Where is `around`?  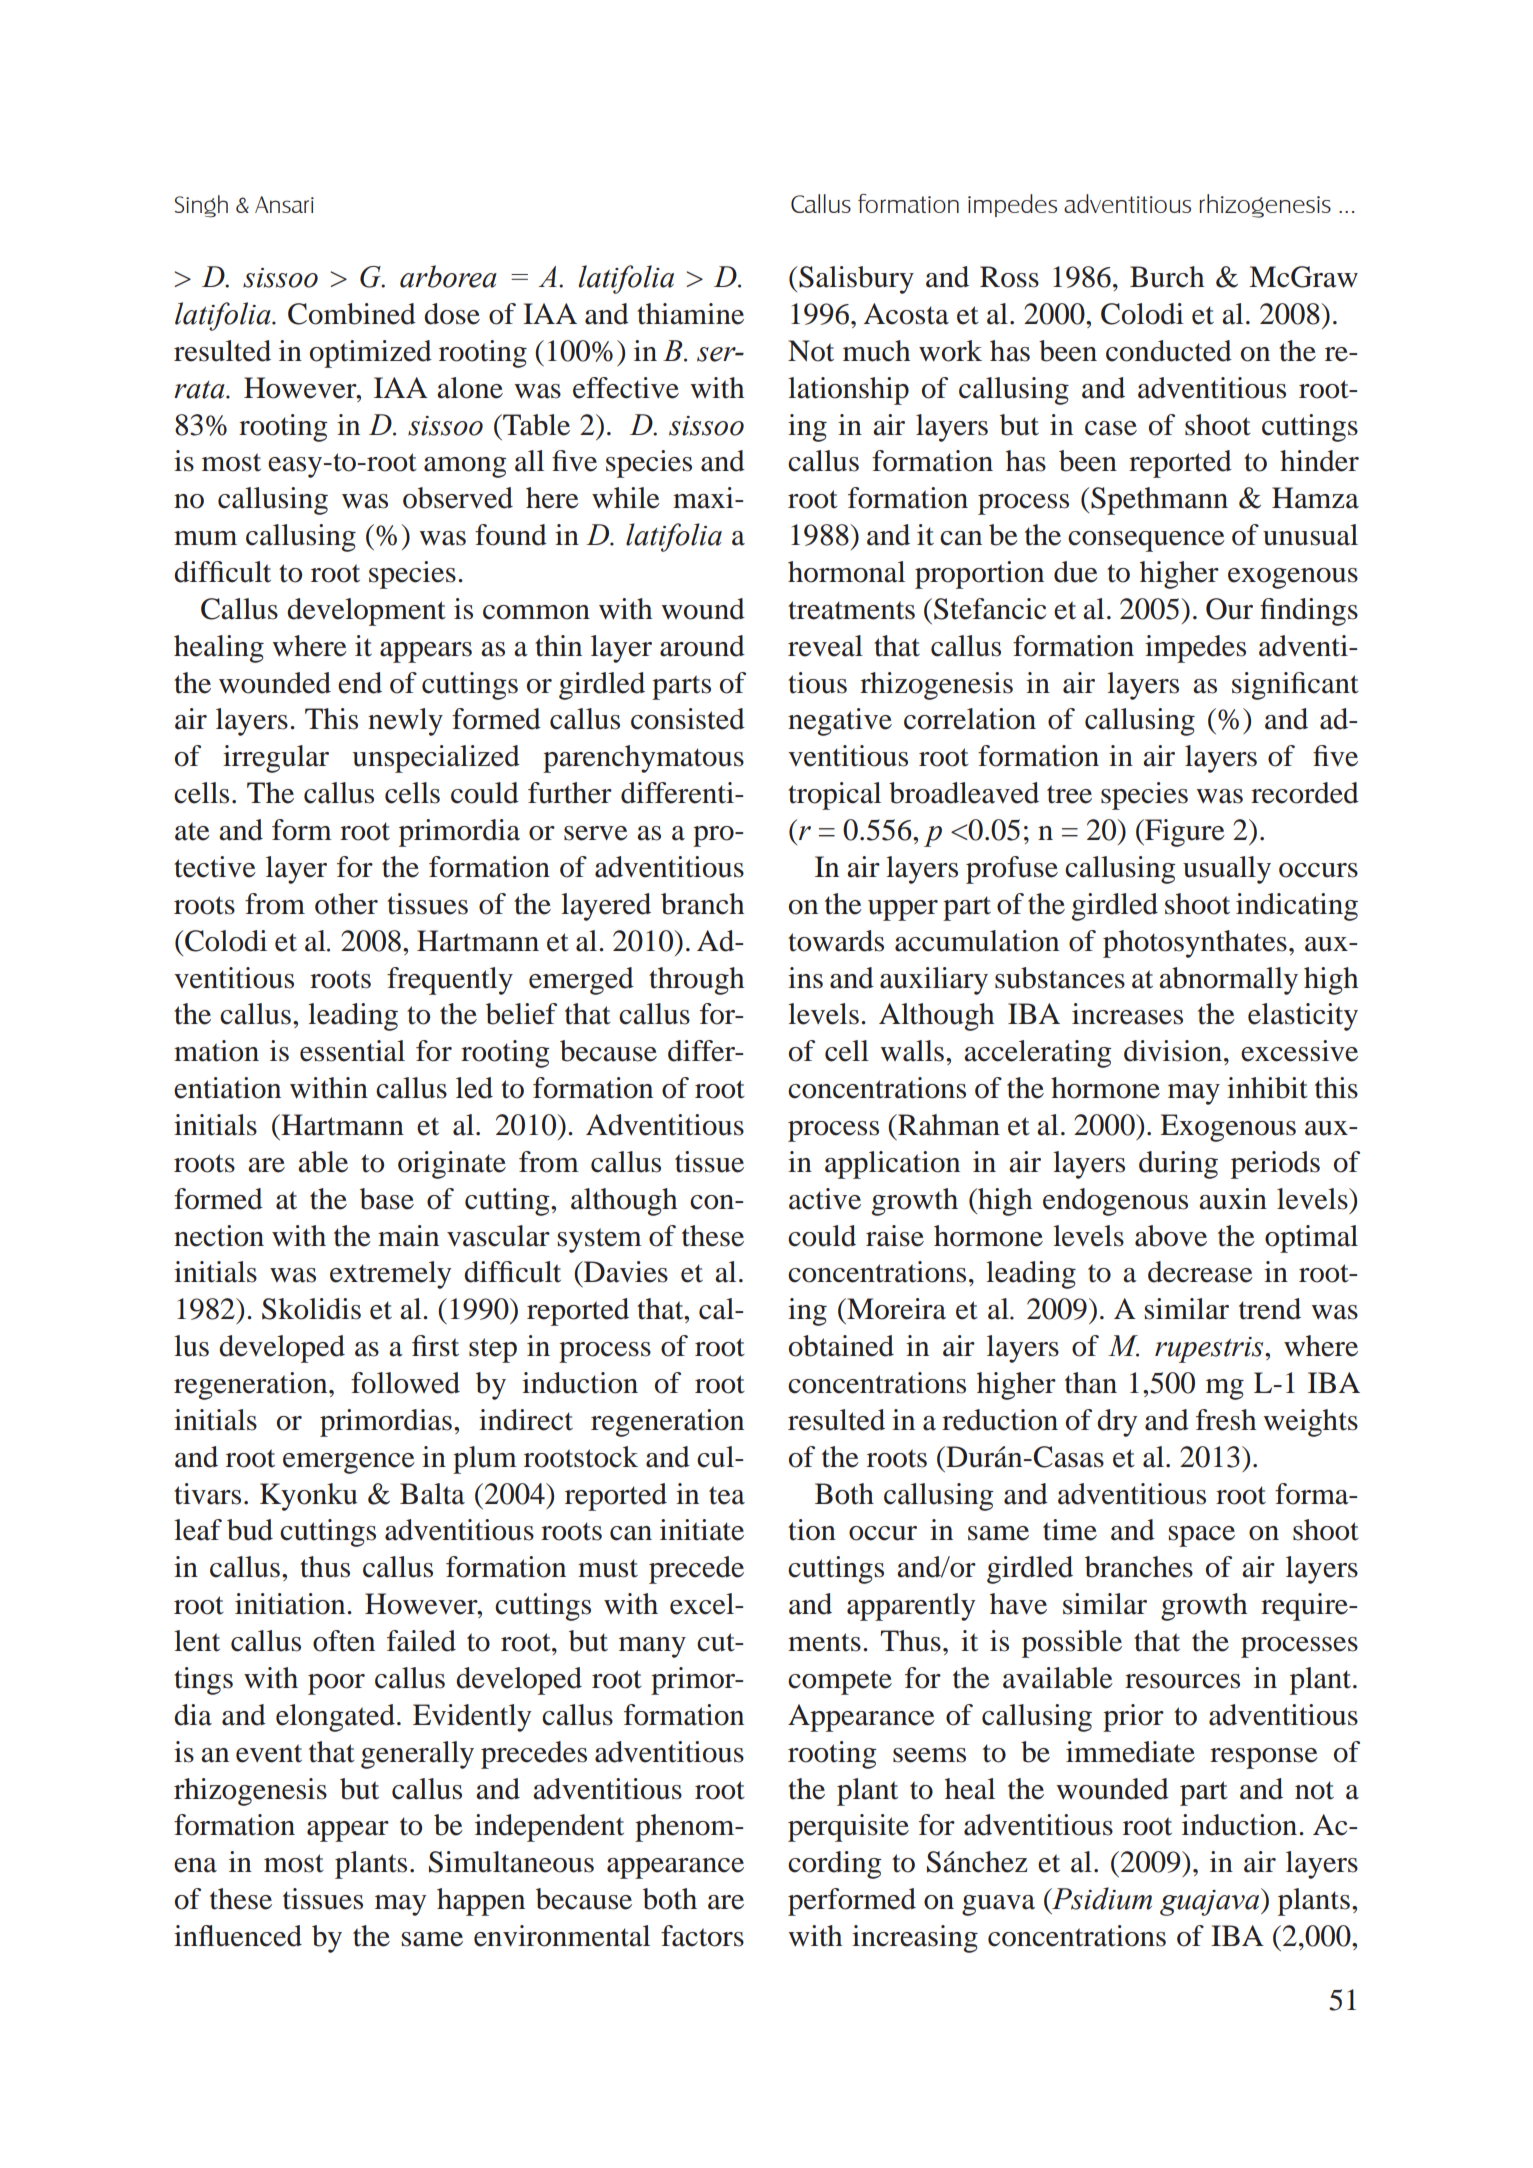
around is located at coordinates (702, 646).
